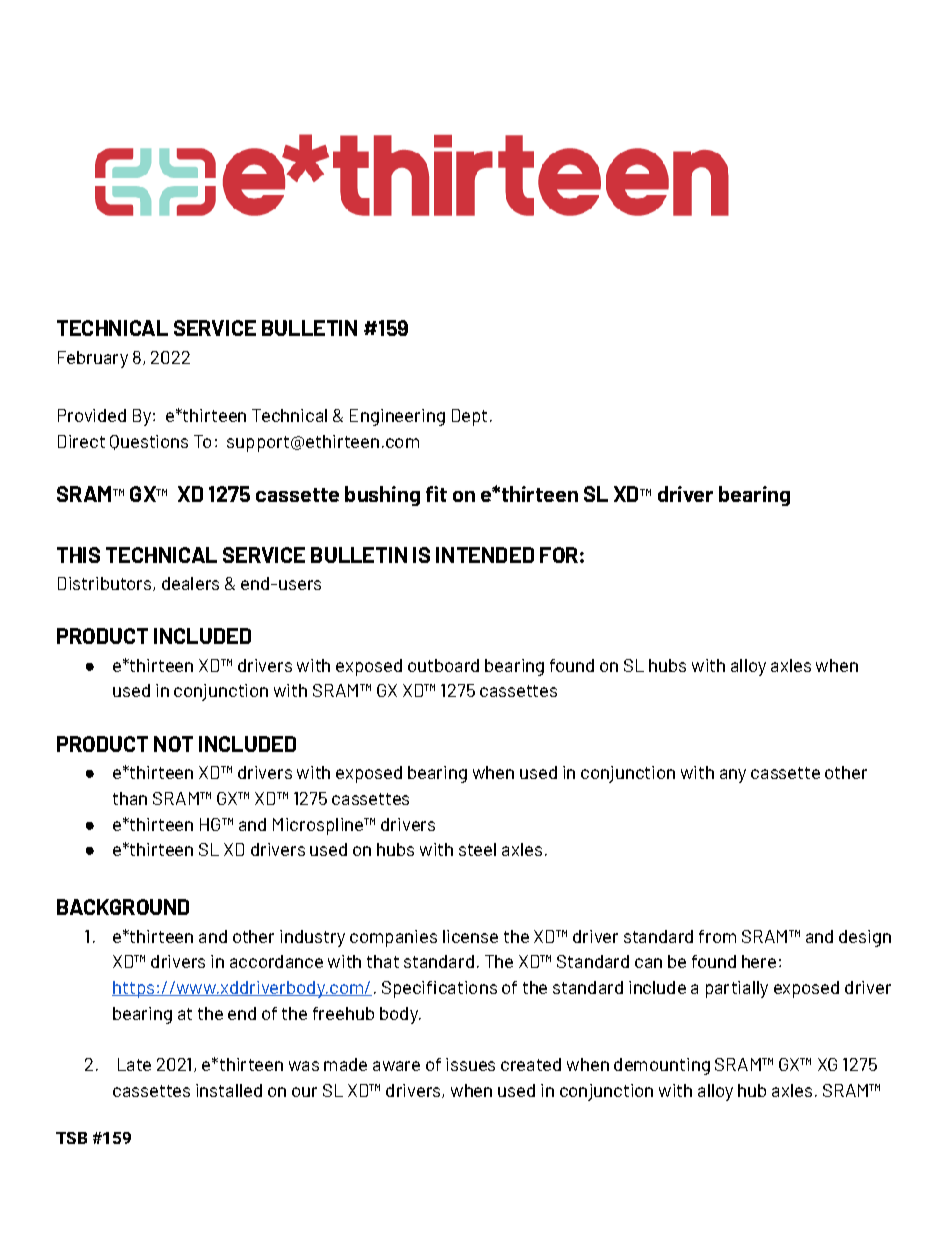 Image resolution: width=952 pixels, height=1233 pixels. Describe the element at coordinates (477, 849) in the page. I see `steel` at that location.
